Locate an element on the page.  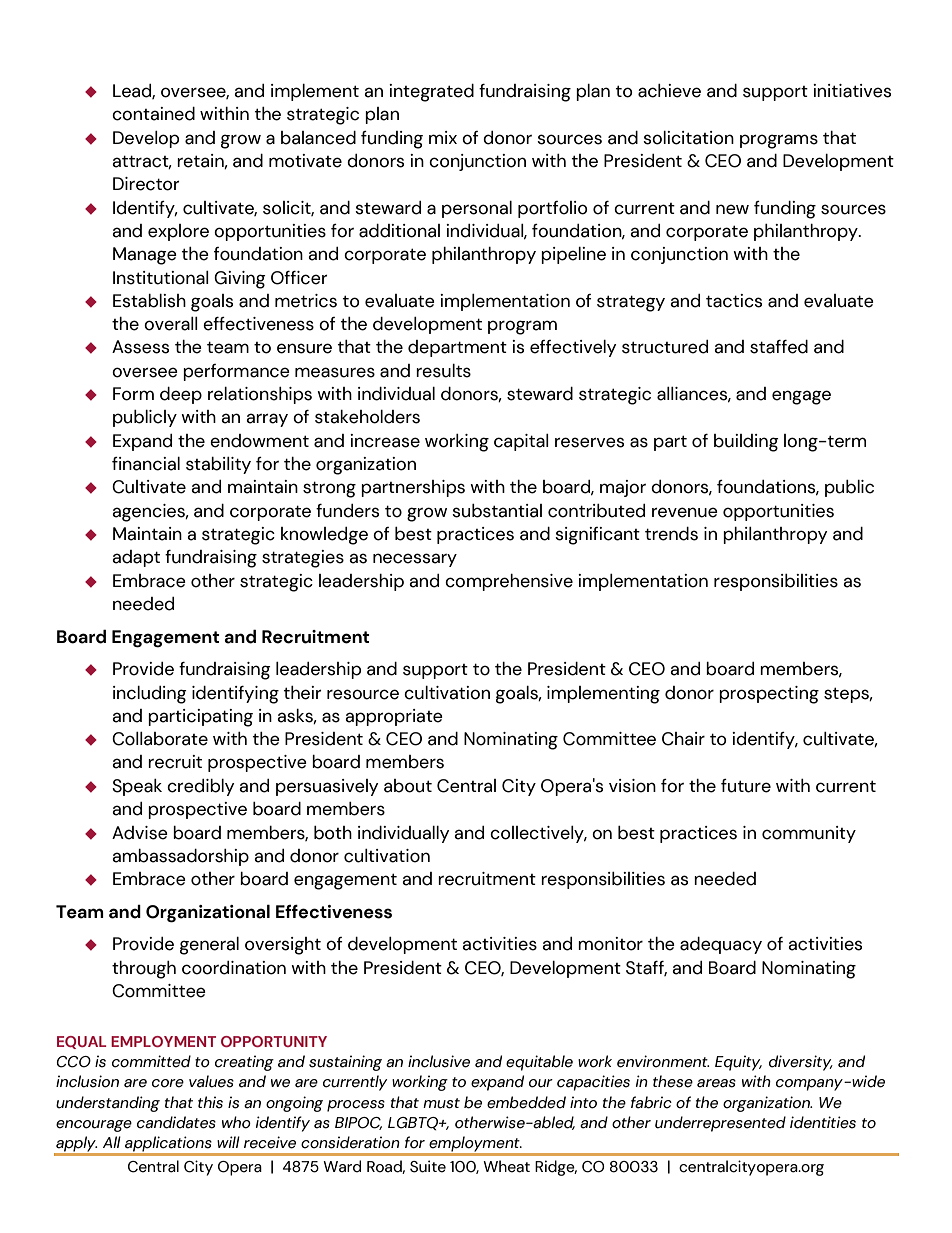
underrepresented is located at coordinates (720, 1124).
